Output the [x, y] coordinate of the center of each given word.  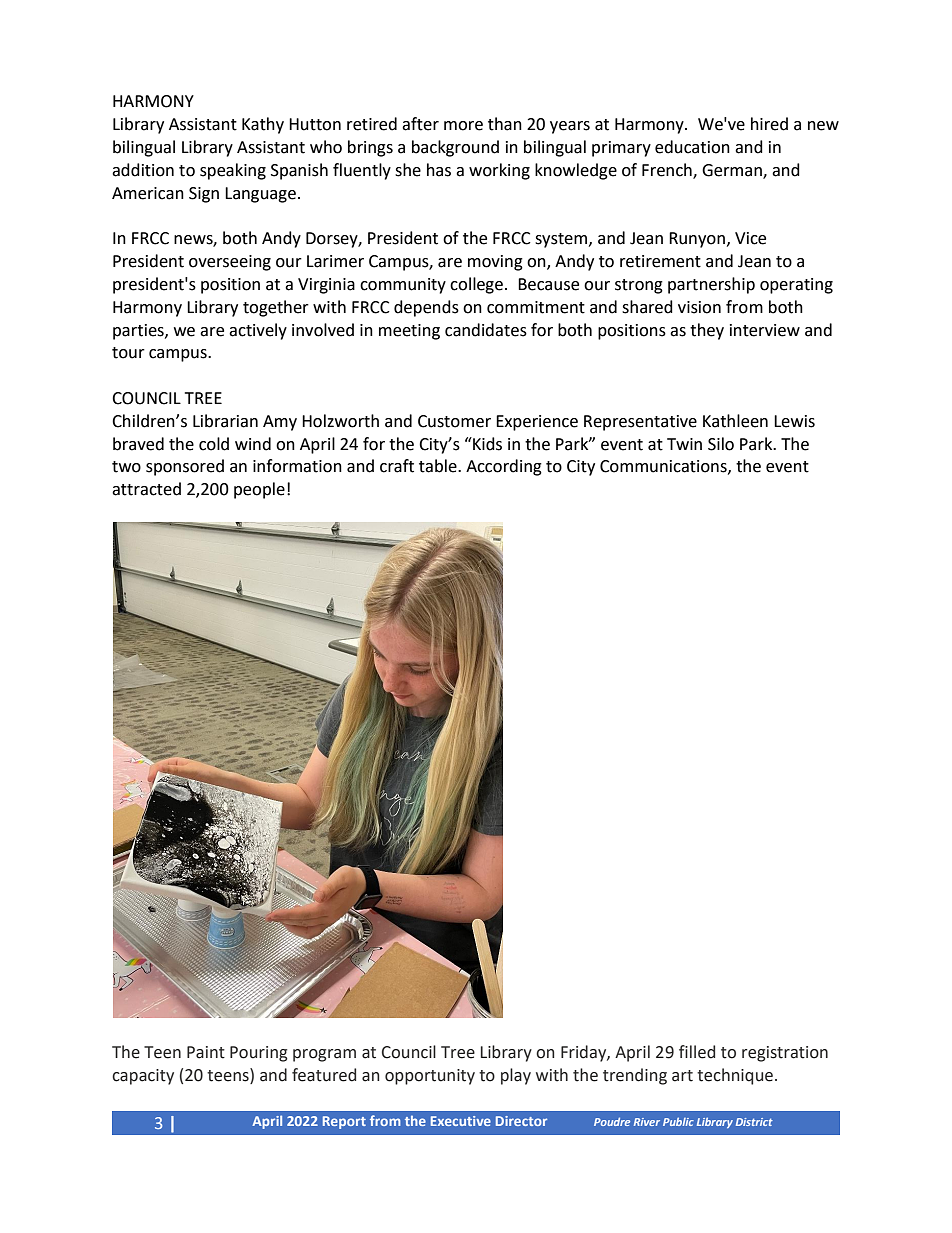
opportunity [430, 1077]
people [259, 490]
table [439, 466]
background [455, 148]
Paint [206, 1052]
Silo [721, 444]
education [692, 147]
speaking [233, 171]
